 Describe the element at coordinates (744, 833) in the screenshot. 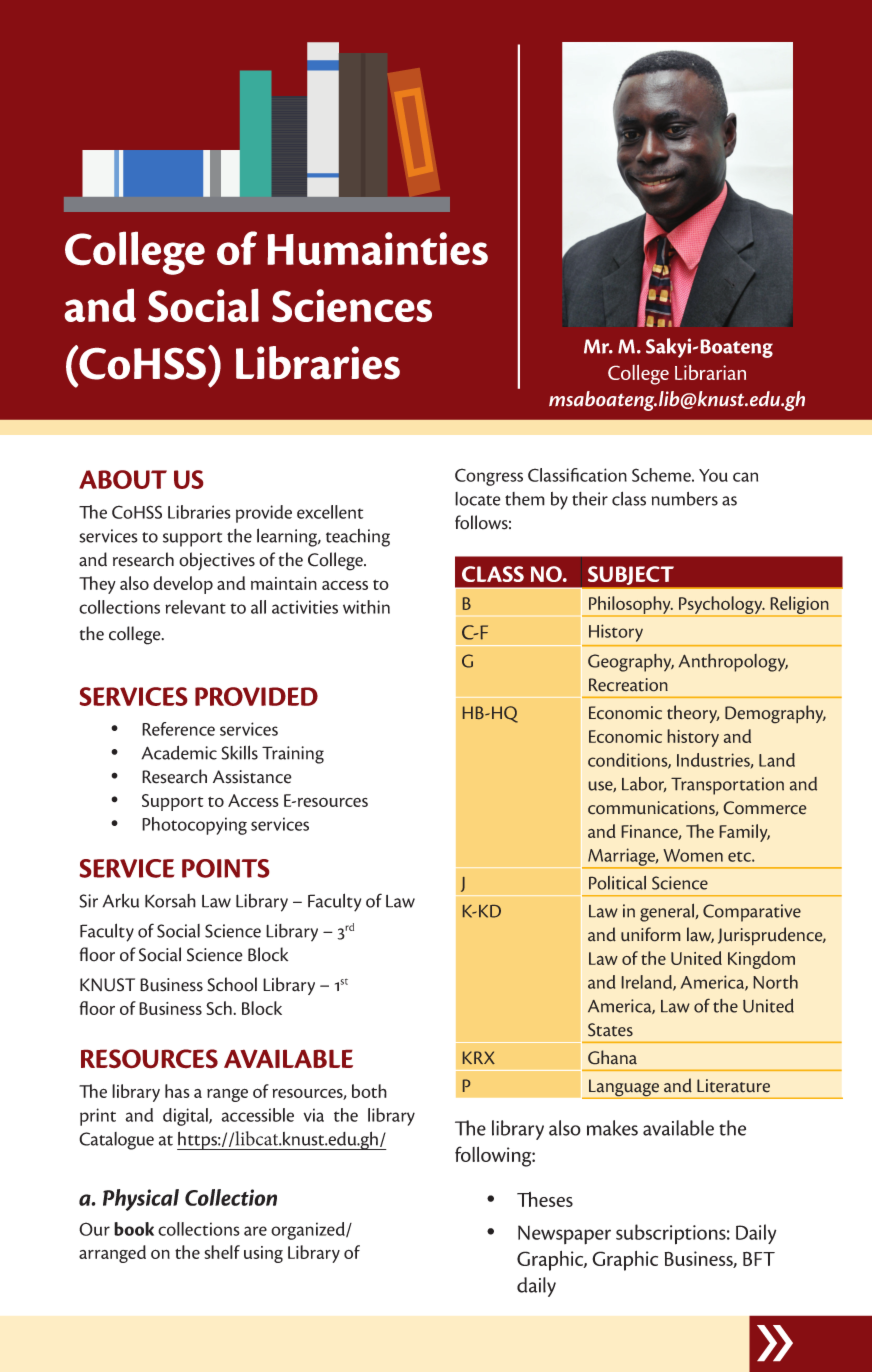

I see `Family` at that location.
